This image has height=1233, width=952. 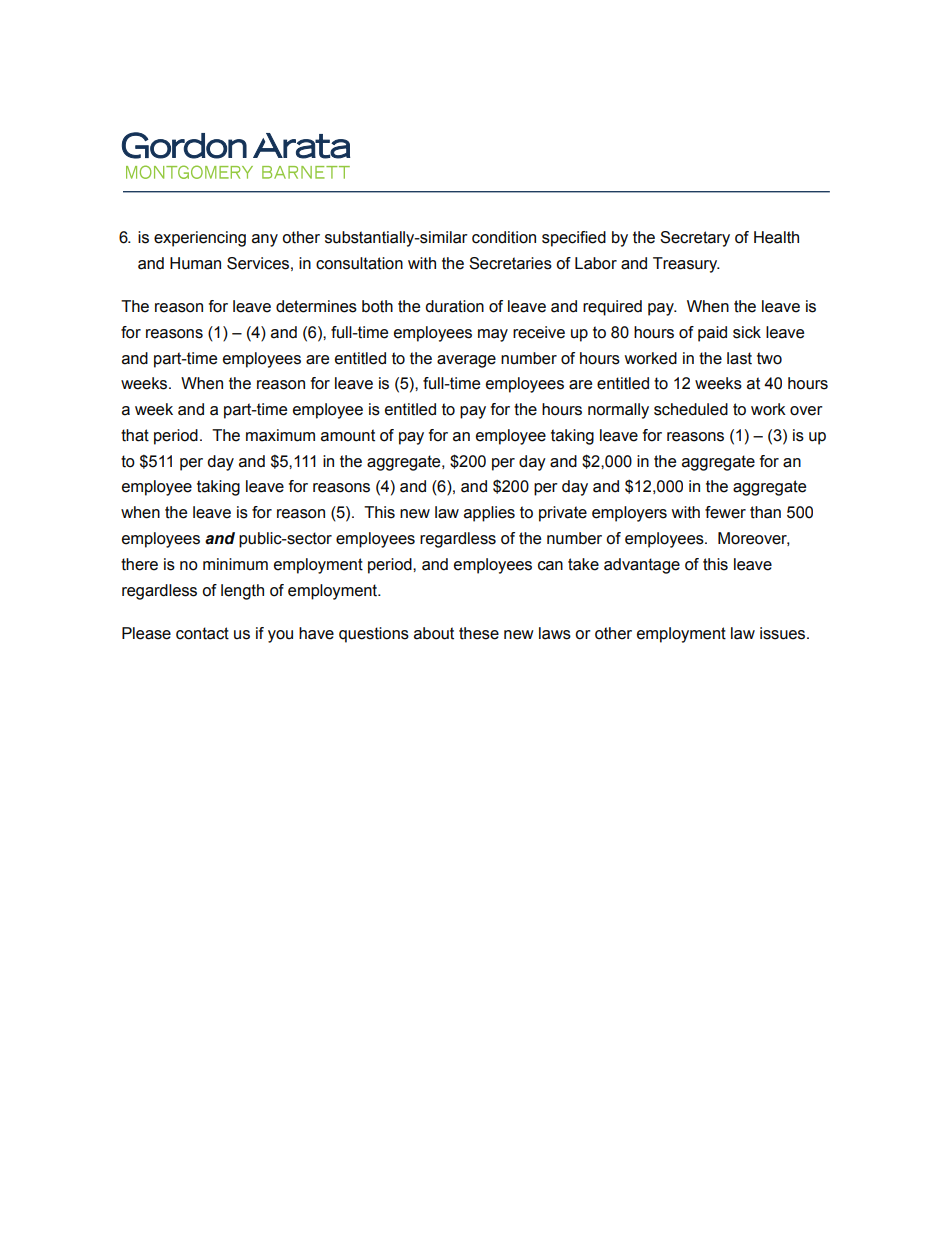 What do you see at coordinates (712, 334) in the image?
I see `paid` at bounding box center [712, 334].
